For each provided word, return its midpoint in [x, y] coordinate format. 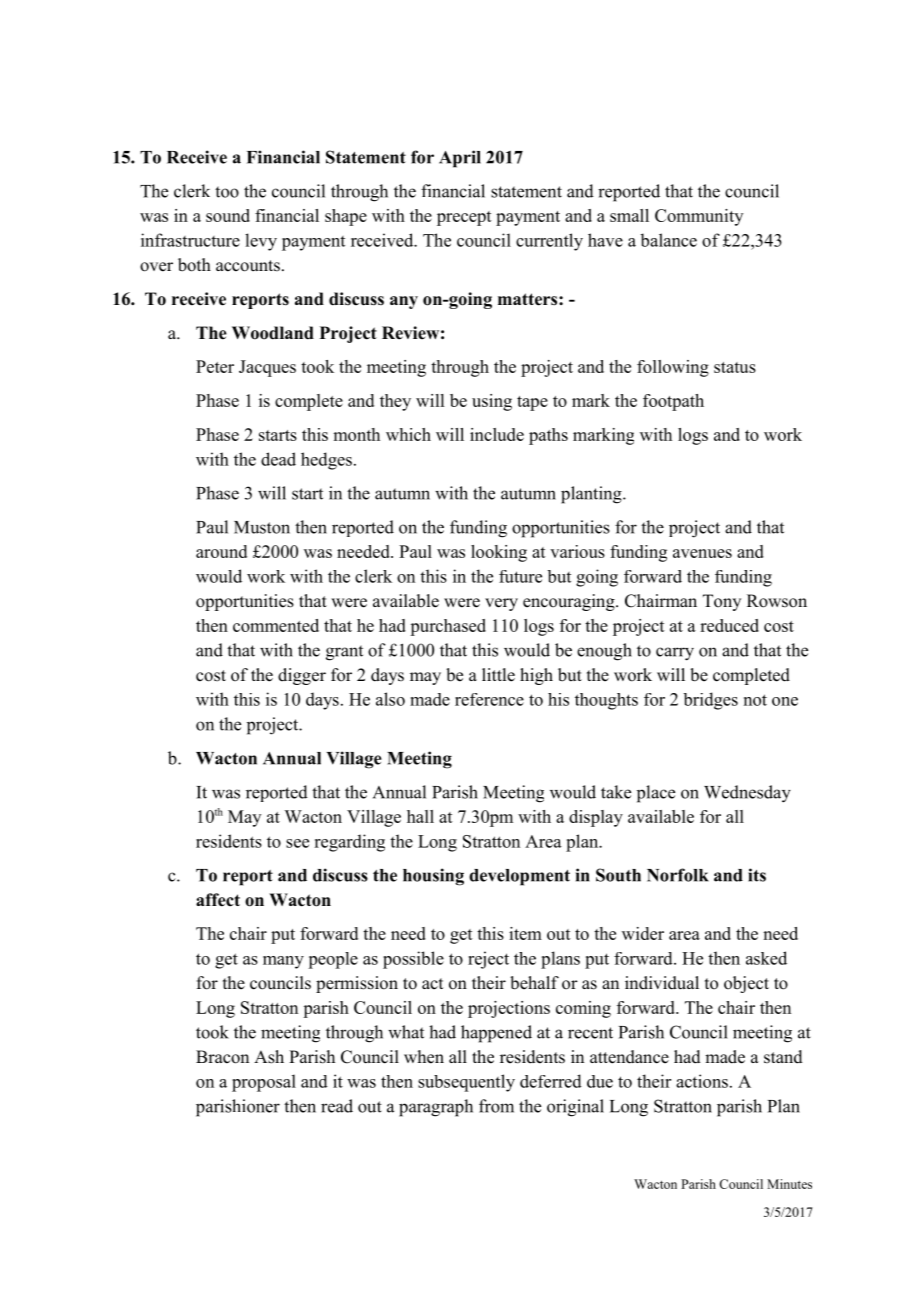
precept [464, 218]
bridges [710, 701]
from [496, 1106]
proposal [264, 1083]
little [498, 675]
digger [302, 676]
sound [228, 215]
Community [699, 217]
